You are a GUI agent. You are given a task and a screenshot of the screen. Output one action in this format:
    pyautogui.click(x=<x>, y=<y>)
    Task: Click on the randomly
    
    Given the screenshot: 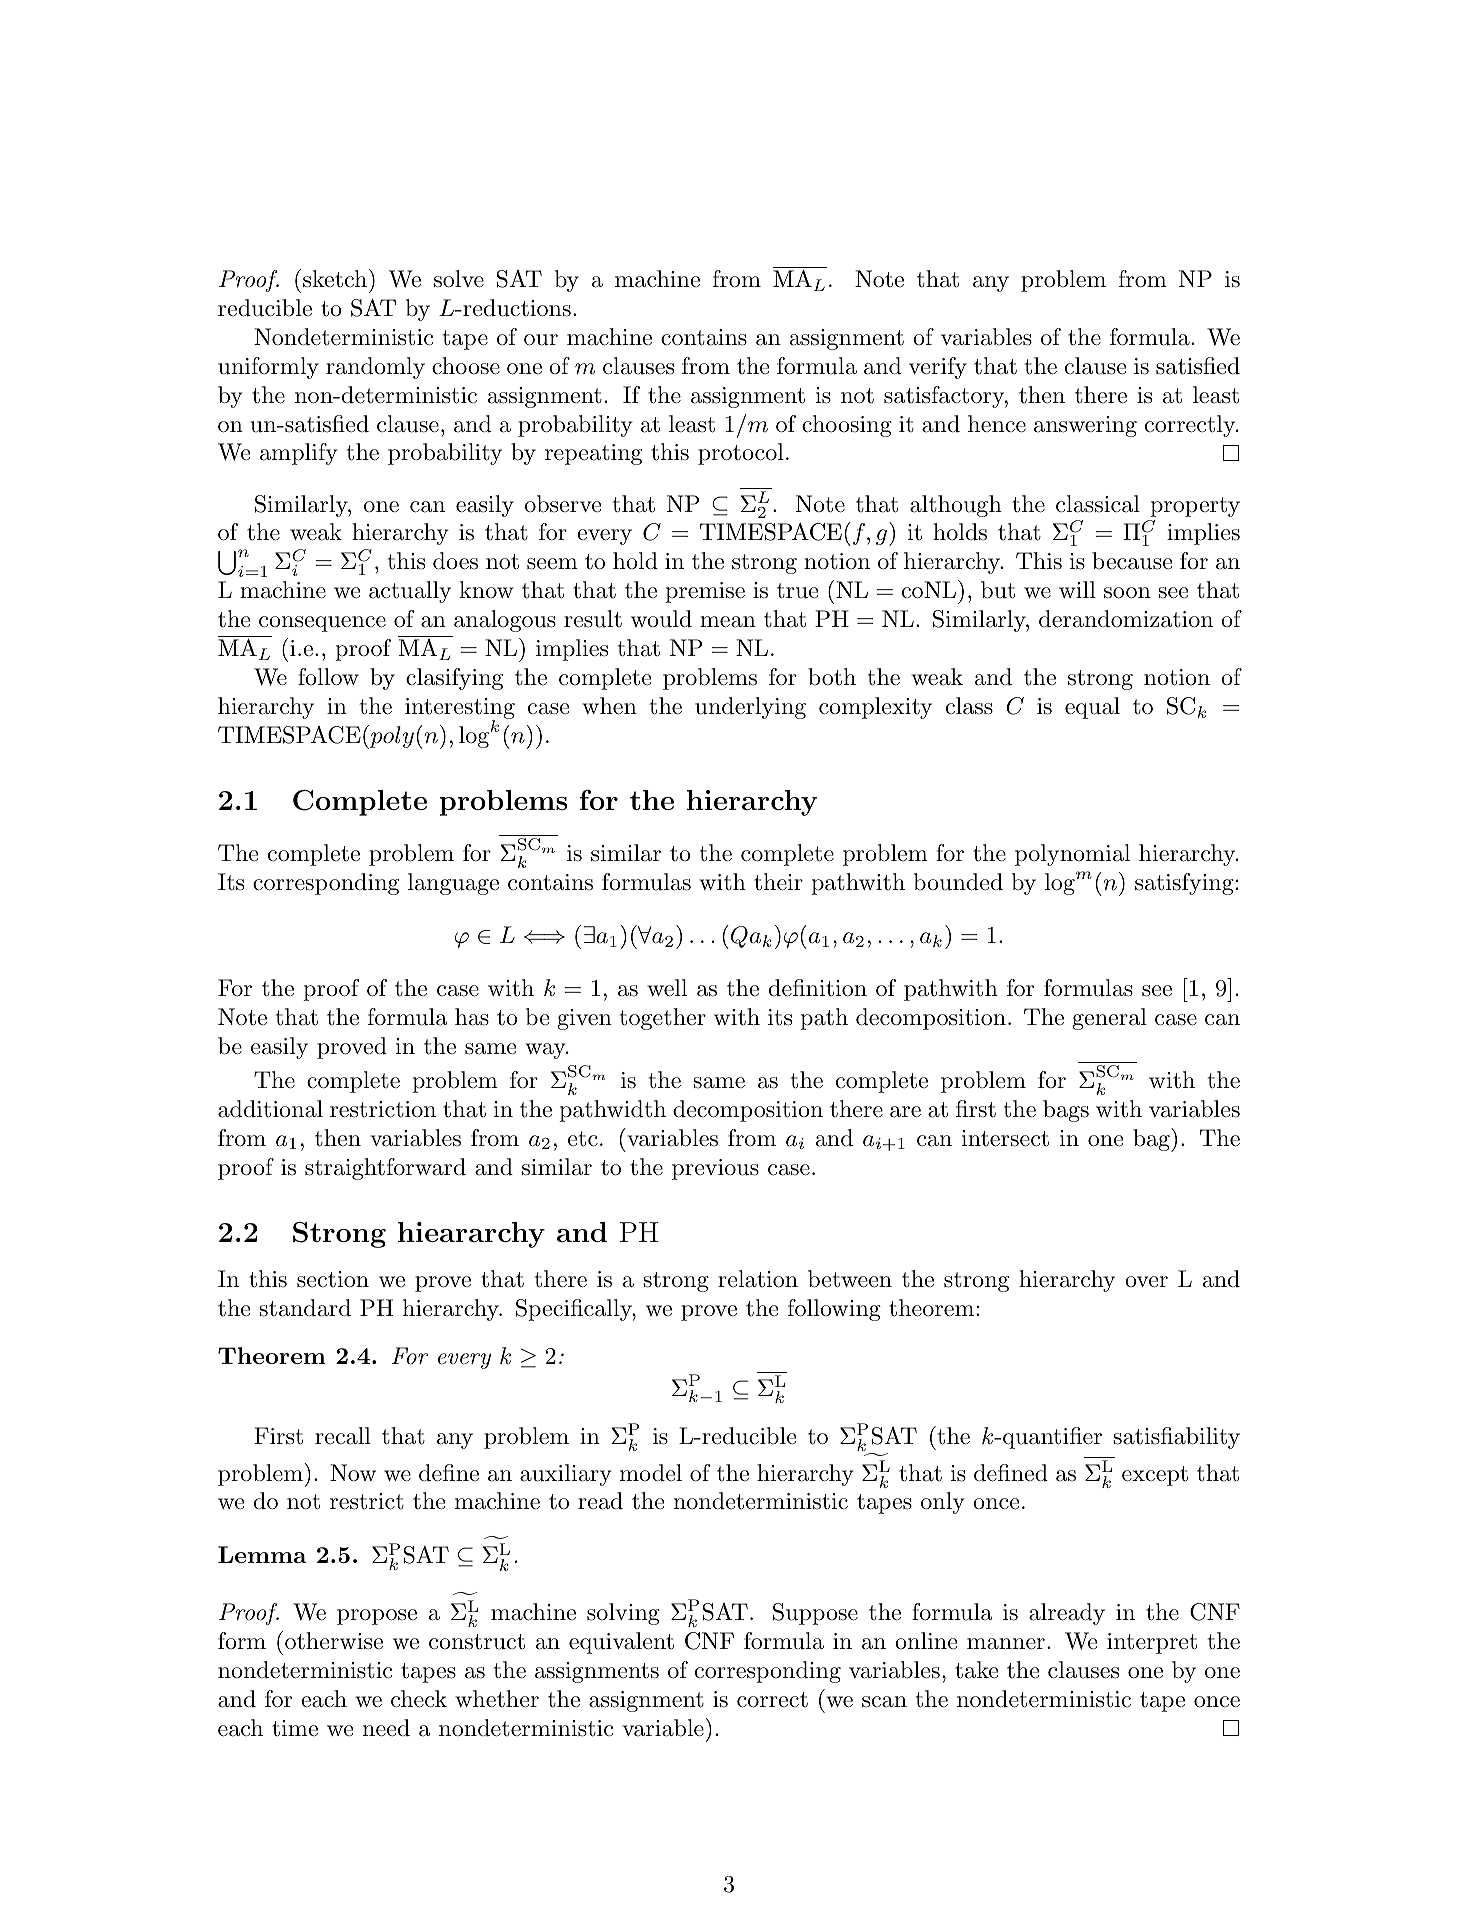 What is the action you would take?
    pyautogui.click(x=375, y=368)
